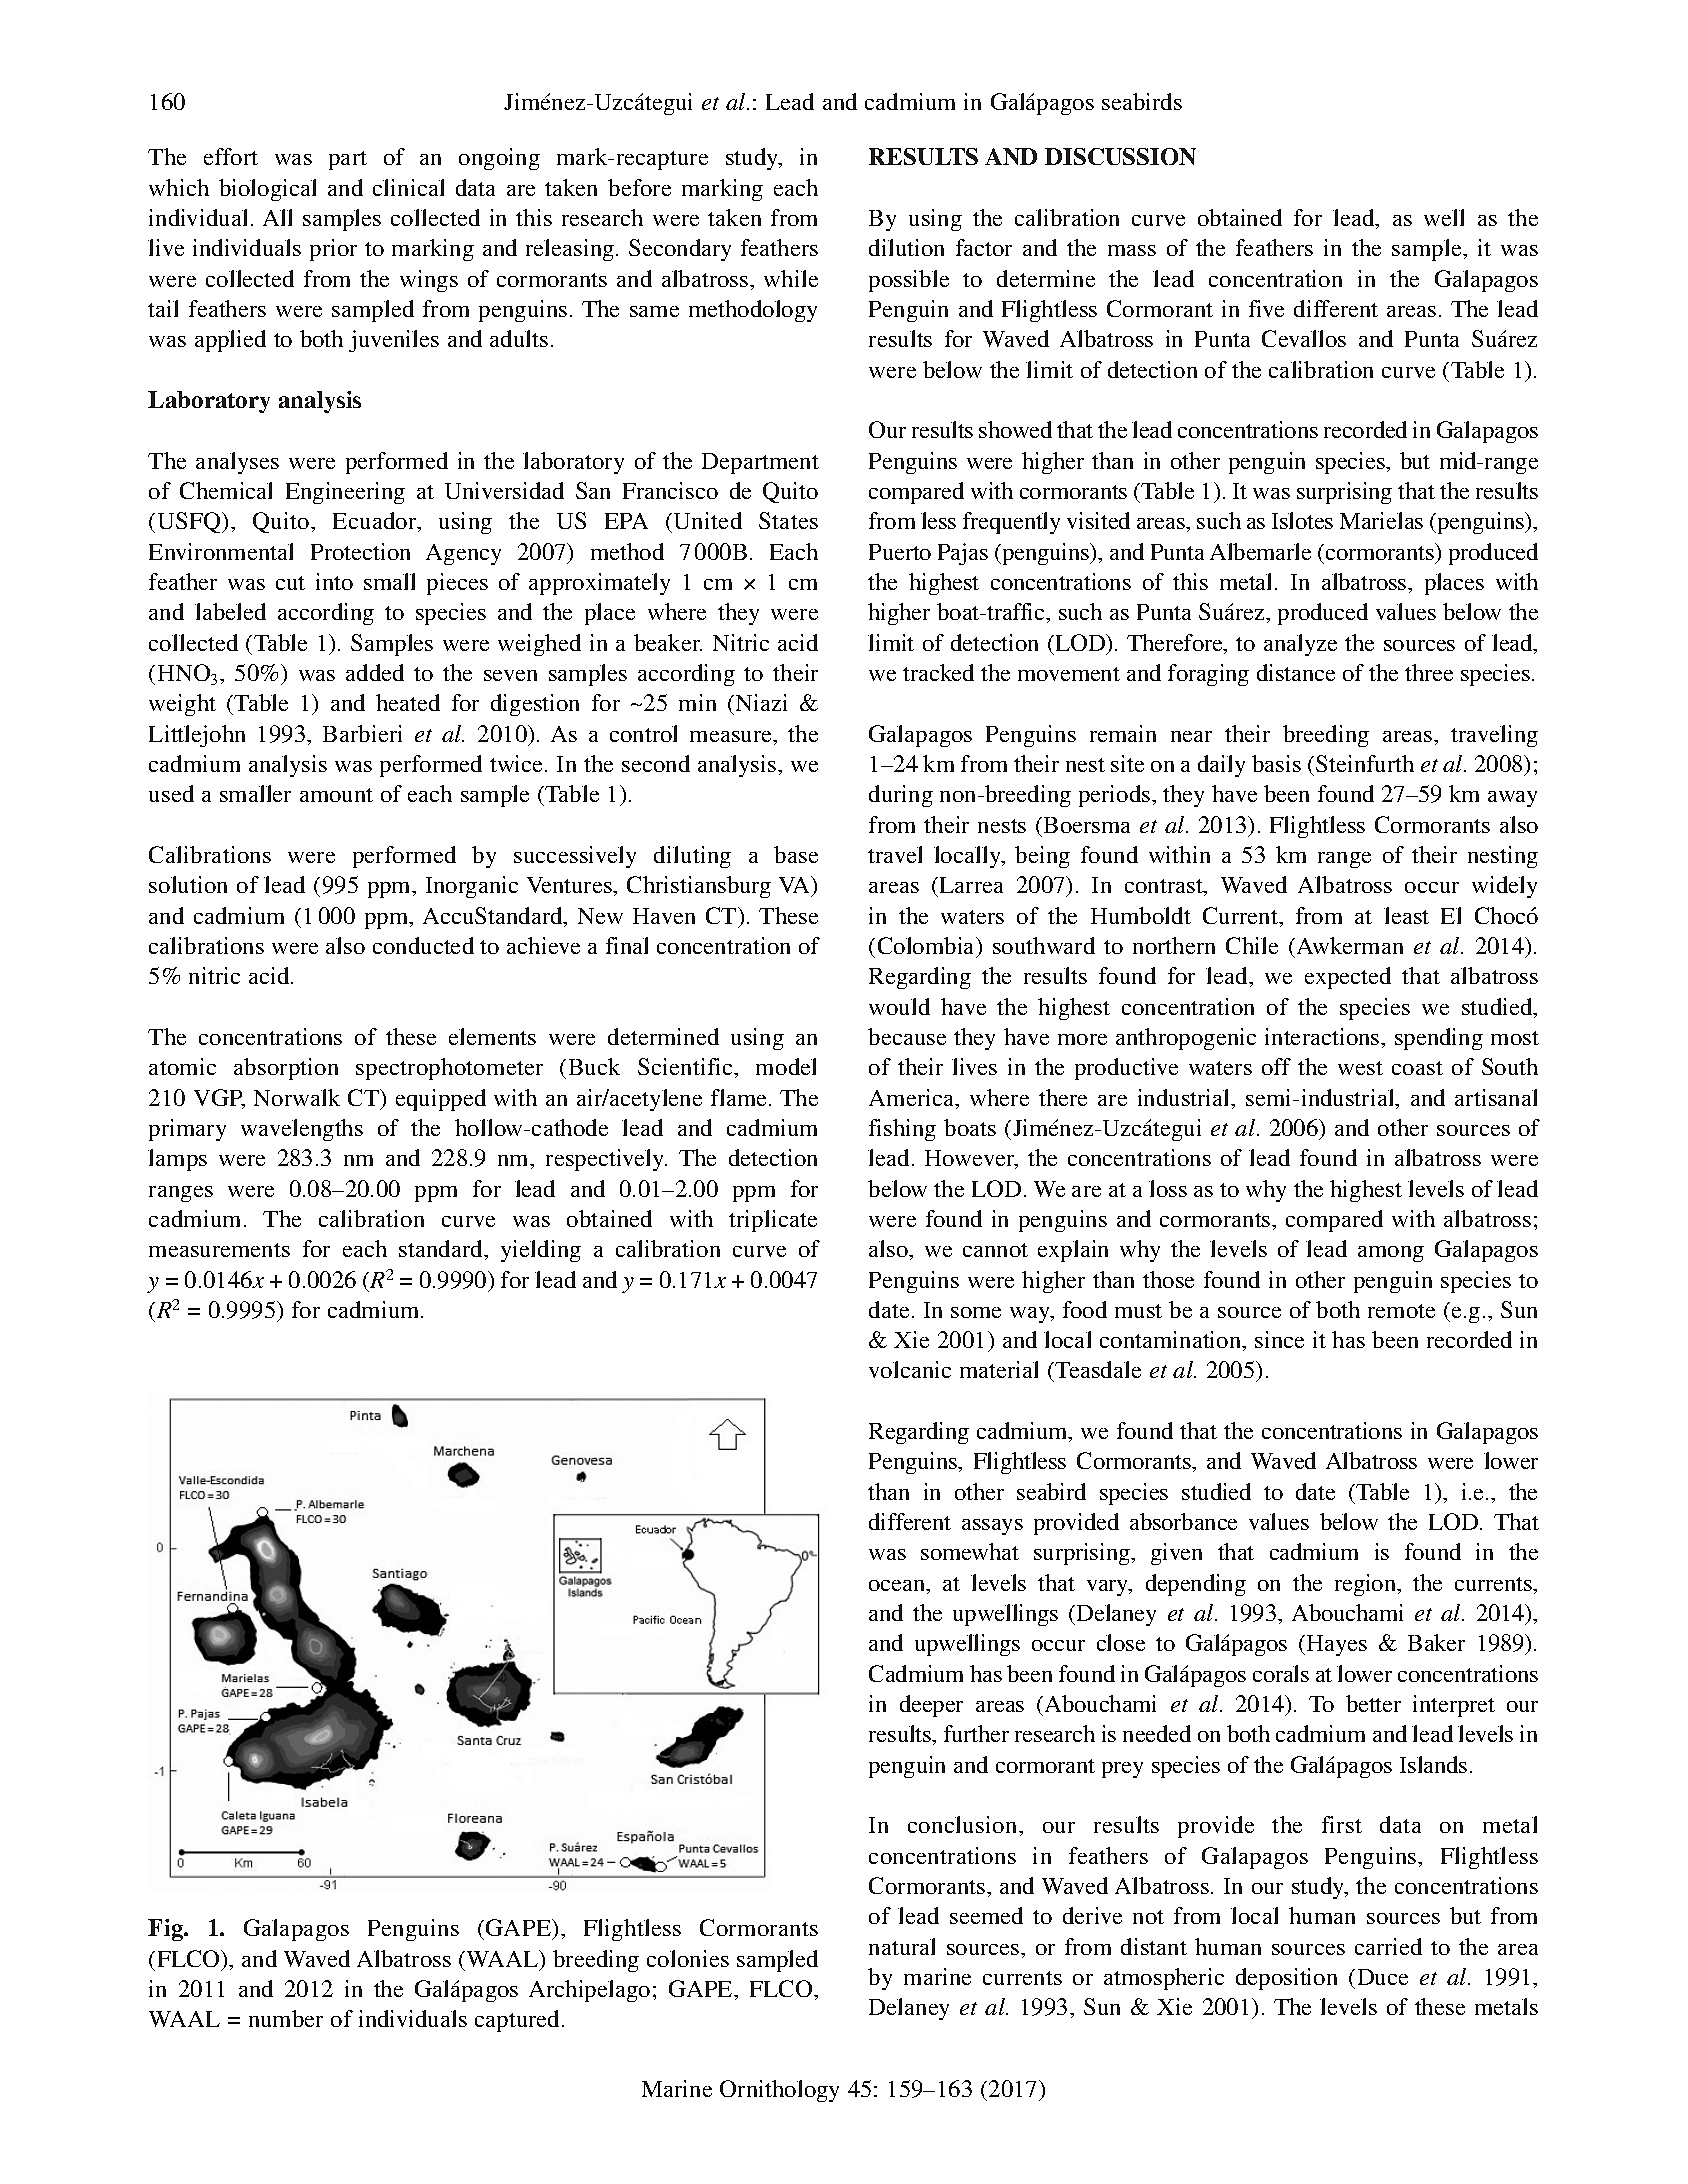 The image size is (1688, 2184). What do you see at coordinates (1286, 1979) in the screenshot?
I see `deposition` at bounding box center [1286, 1979].
